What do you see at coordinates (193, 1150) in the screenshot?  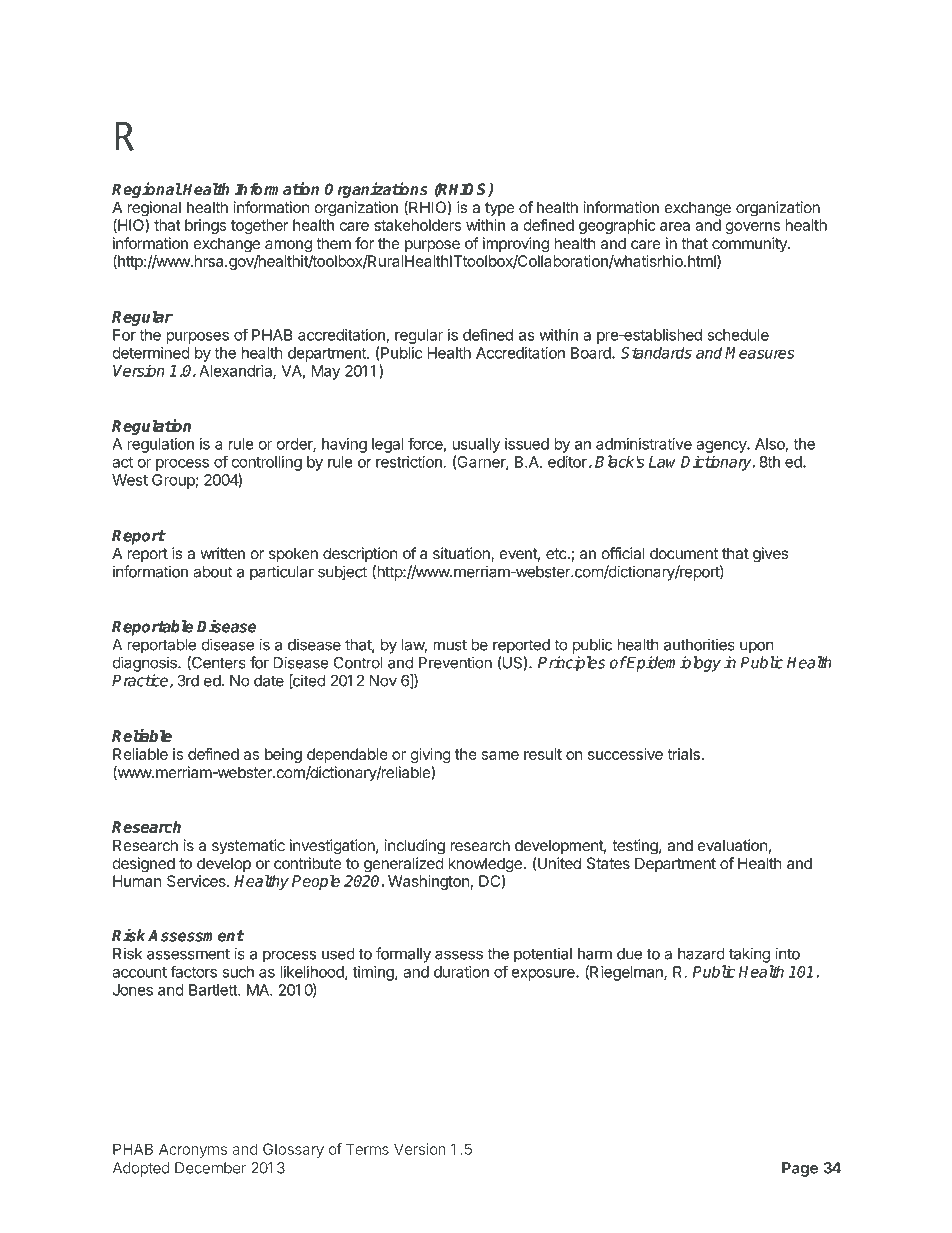 I see `Acronyms` at bounding box center [193, 1150].
